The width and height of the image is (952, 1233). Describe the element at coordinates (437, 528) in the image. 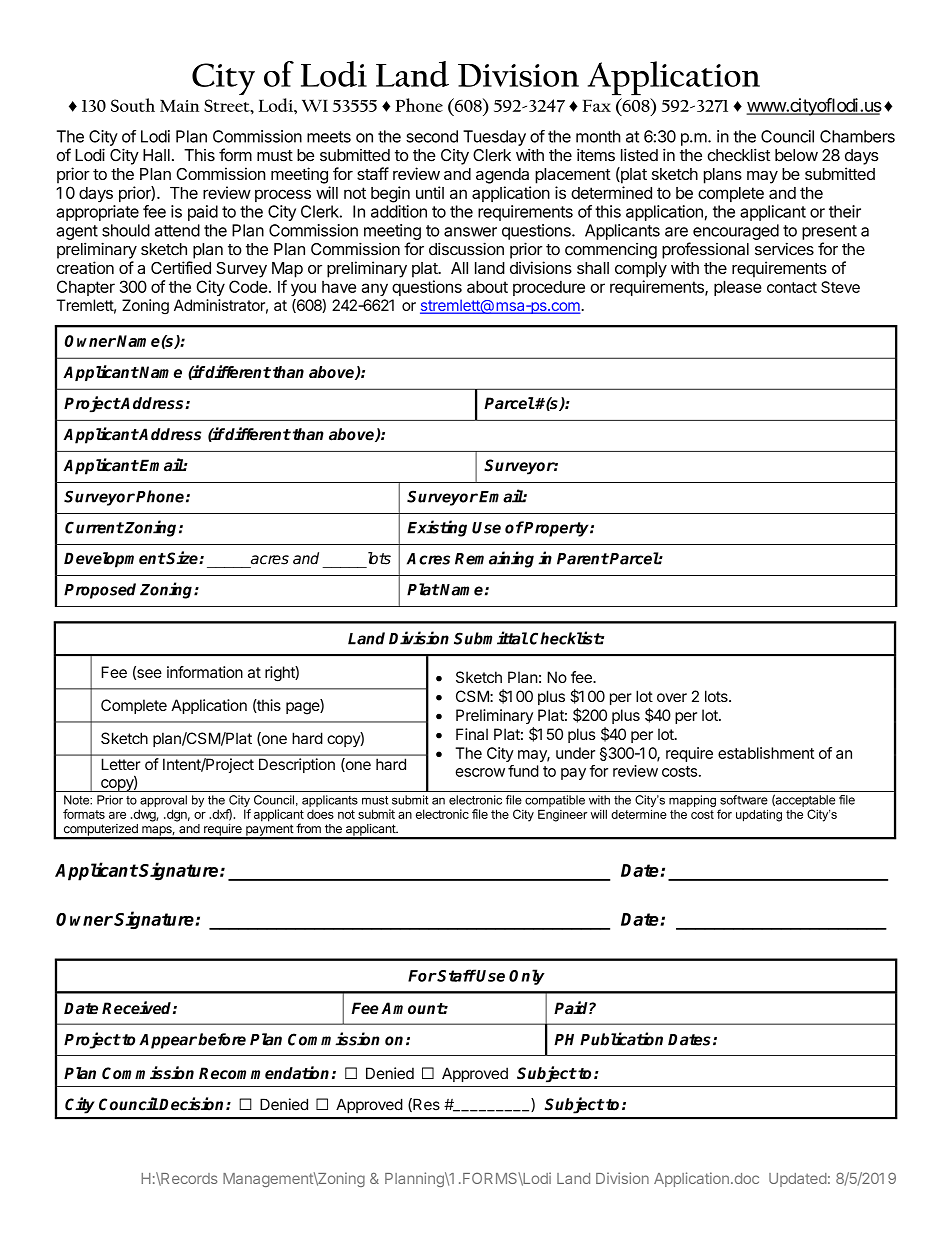

I see `Existing` at that location.
